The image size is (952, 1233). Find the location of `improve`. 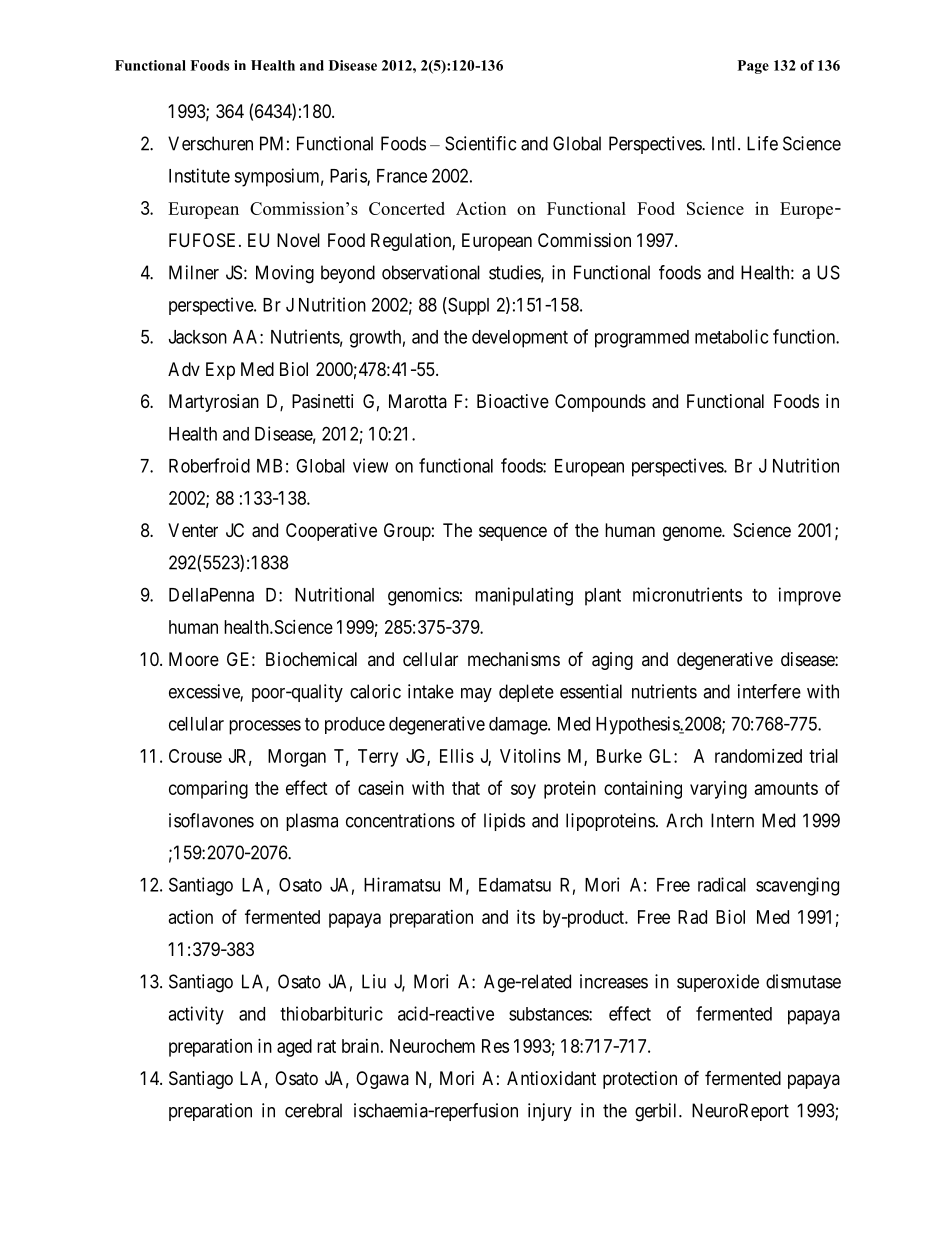

improve is located at coordinates (810, 596).
